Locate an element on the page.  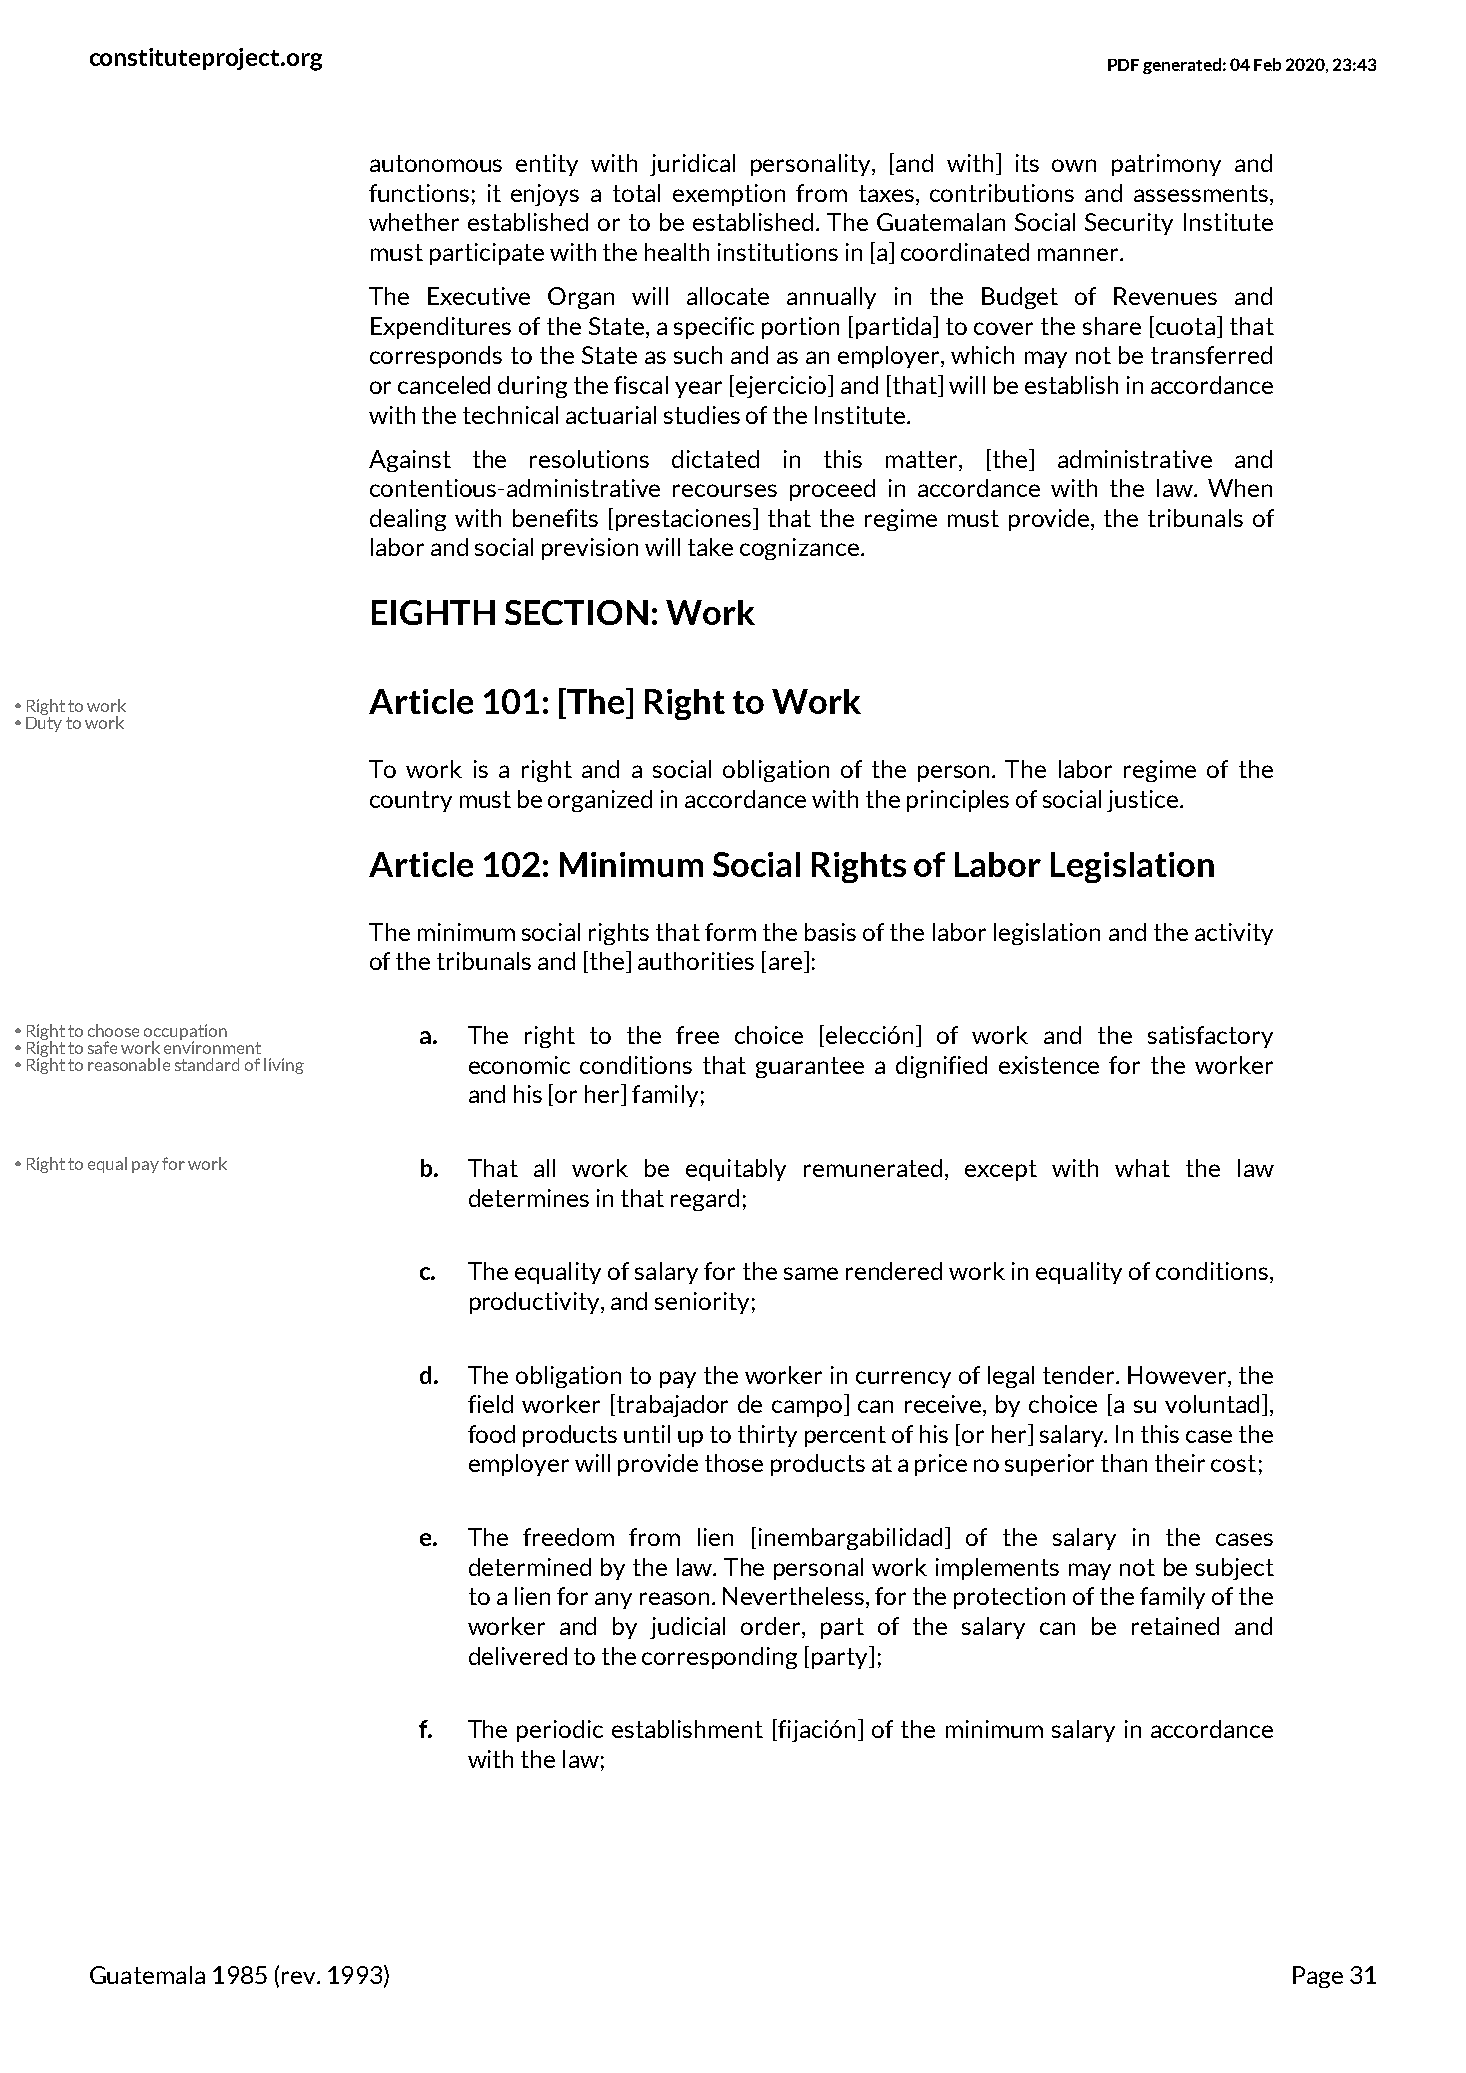
Page is located at coordinates (1318, 1977).
